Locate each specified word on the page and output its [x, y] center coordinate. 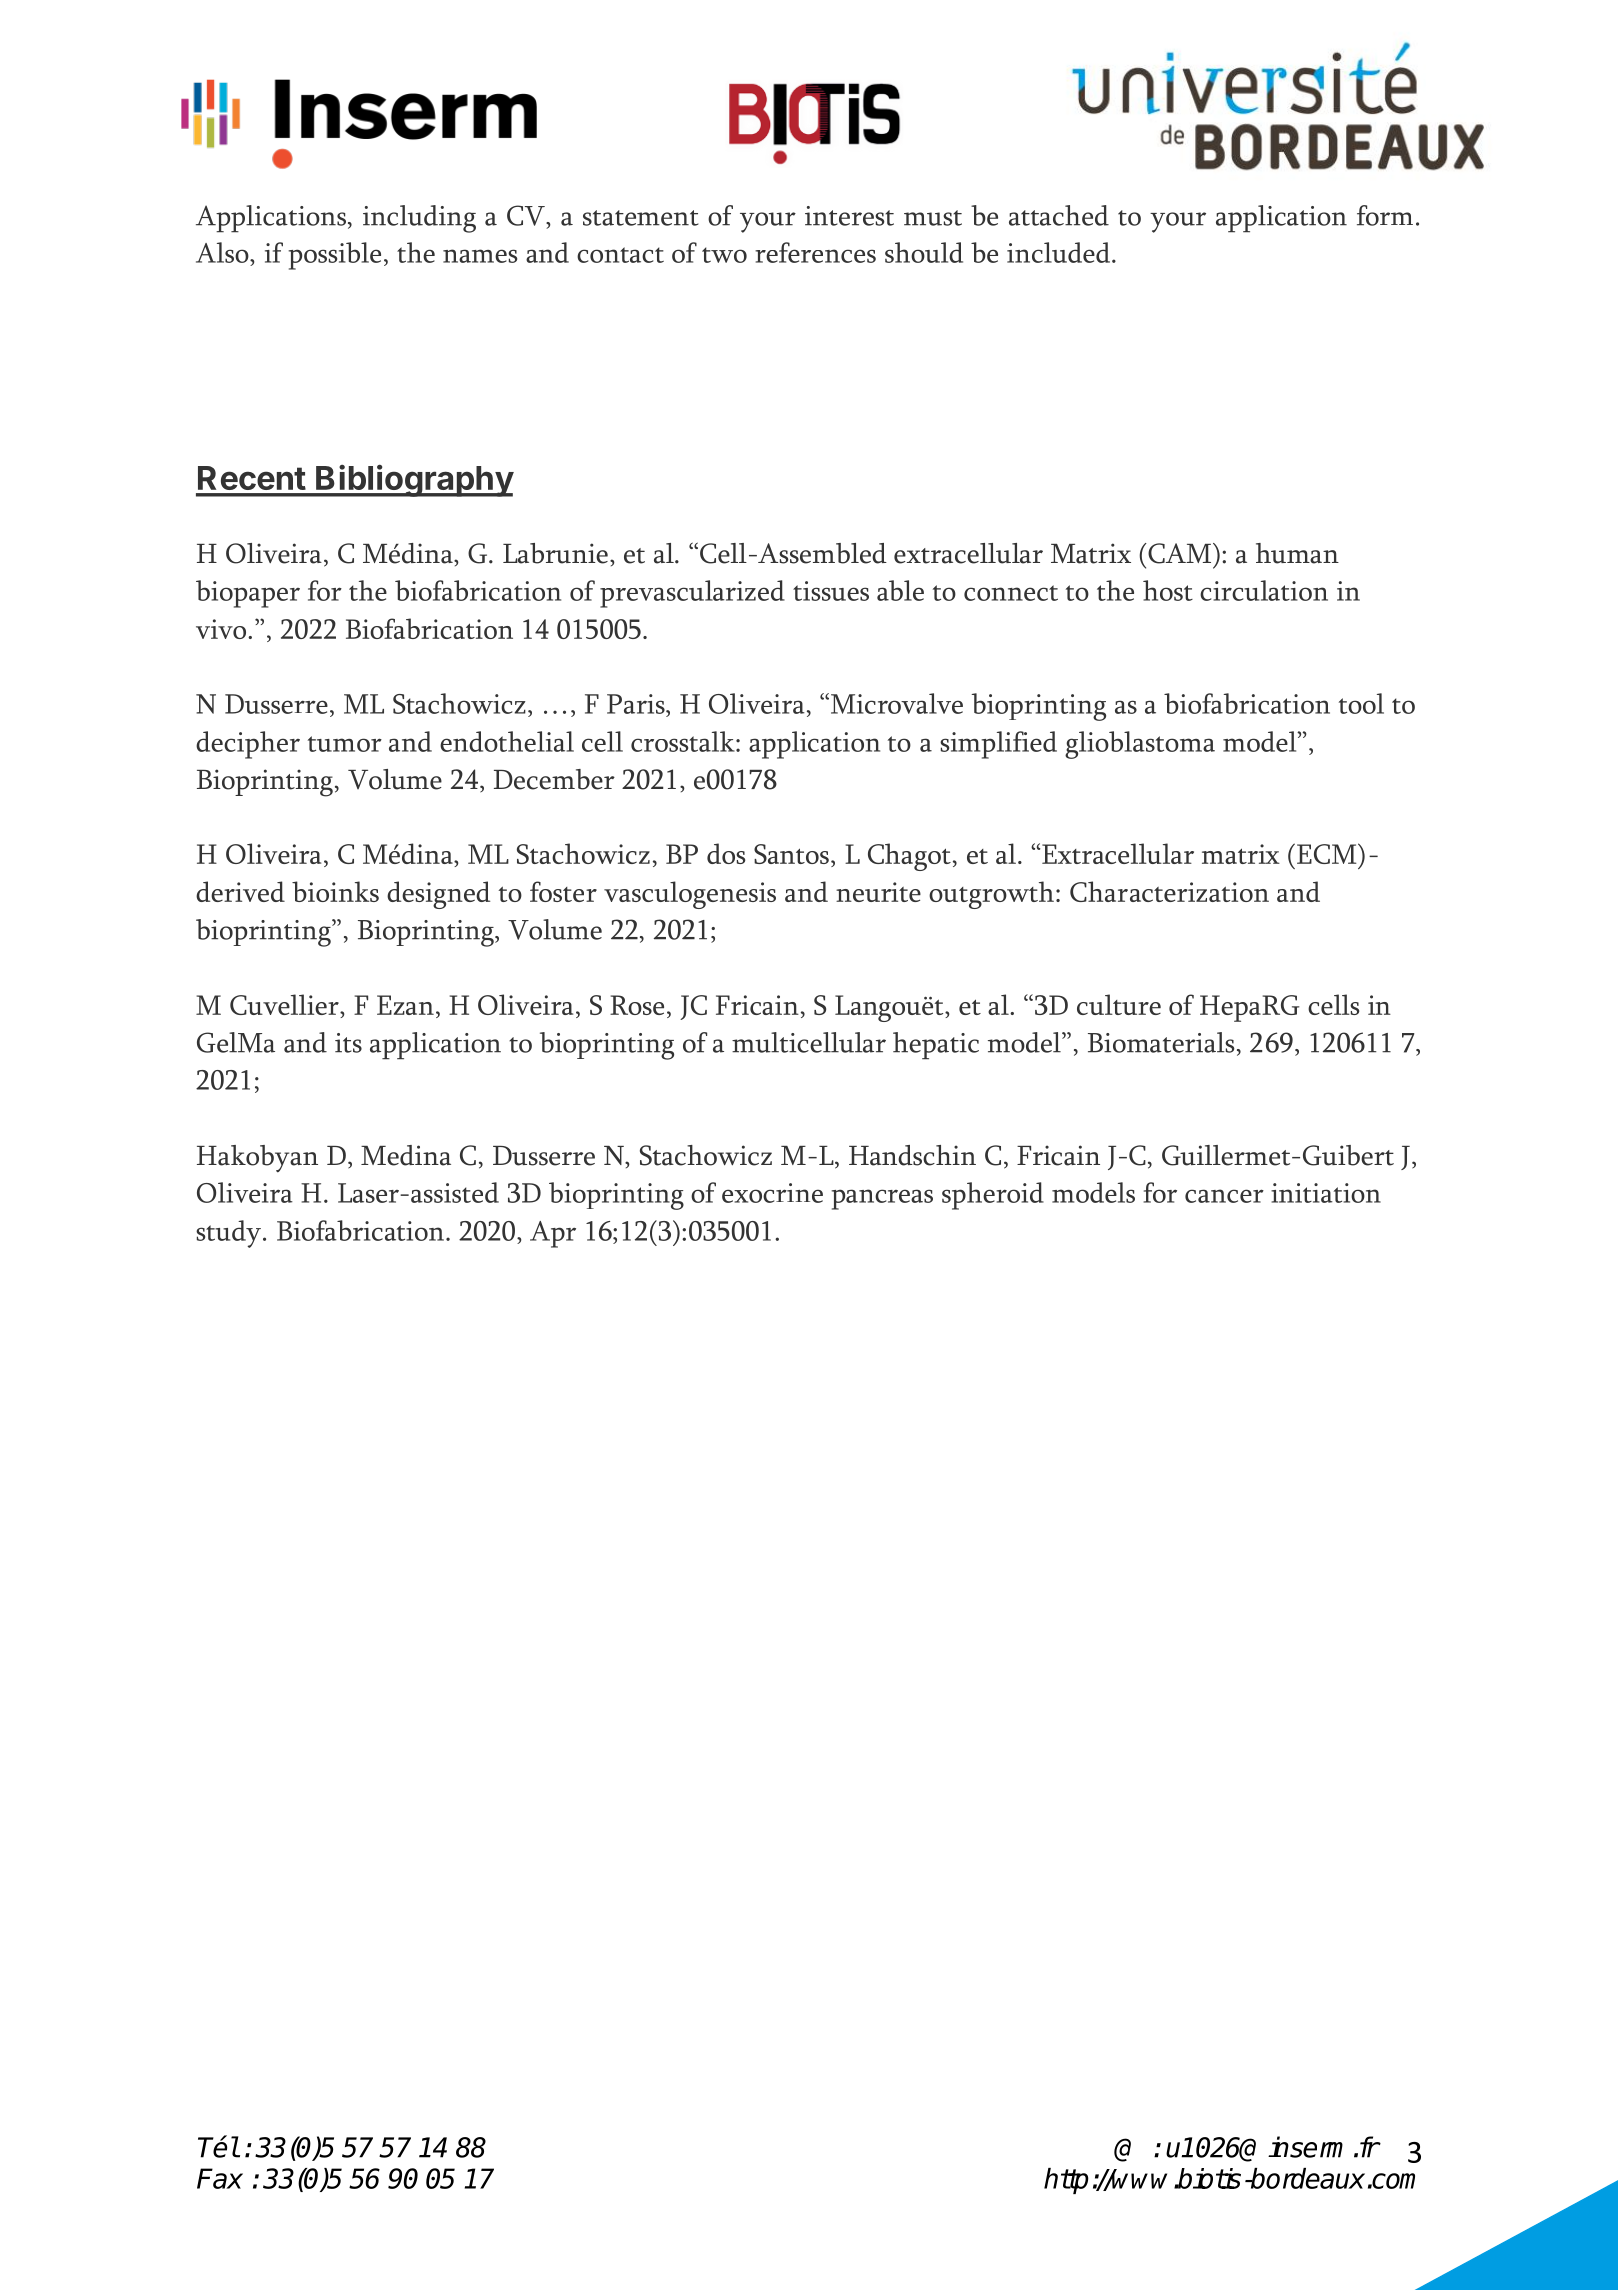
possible [334, 256]
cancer [1224, 1196]
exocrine [772, 1193]
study [228, 1234]
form [1385, 215]
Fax [220, 2178]
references [815, 252]
